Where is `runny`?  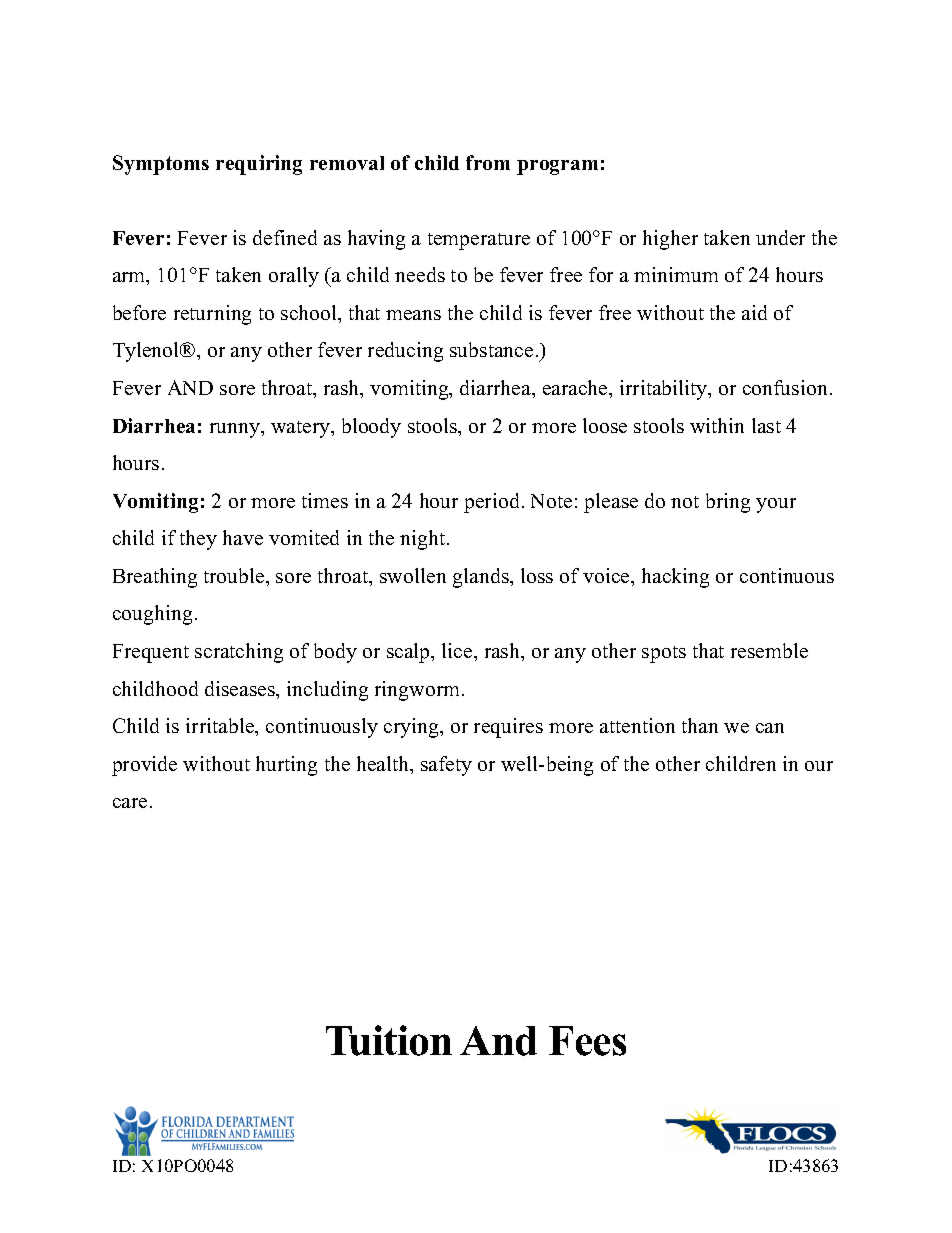 runny is located at coordinates (236, 430).
